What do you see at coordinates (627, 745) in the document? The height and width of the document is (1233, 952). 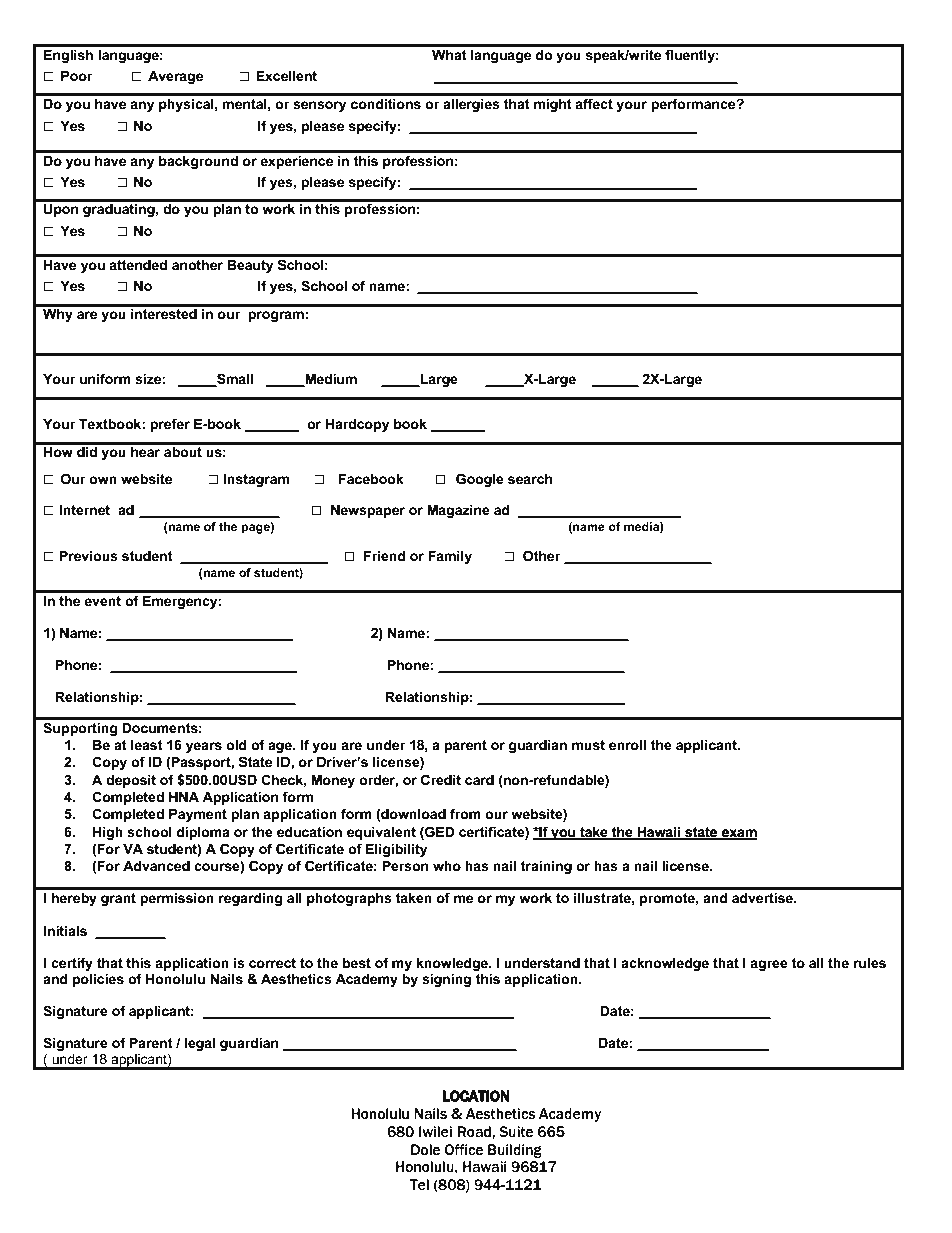 I see `enroll` at bounding box center [627, 745].
